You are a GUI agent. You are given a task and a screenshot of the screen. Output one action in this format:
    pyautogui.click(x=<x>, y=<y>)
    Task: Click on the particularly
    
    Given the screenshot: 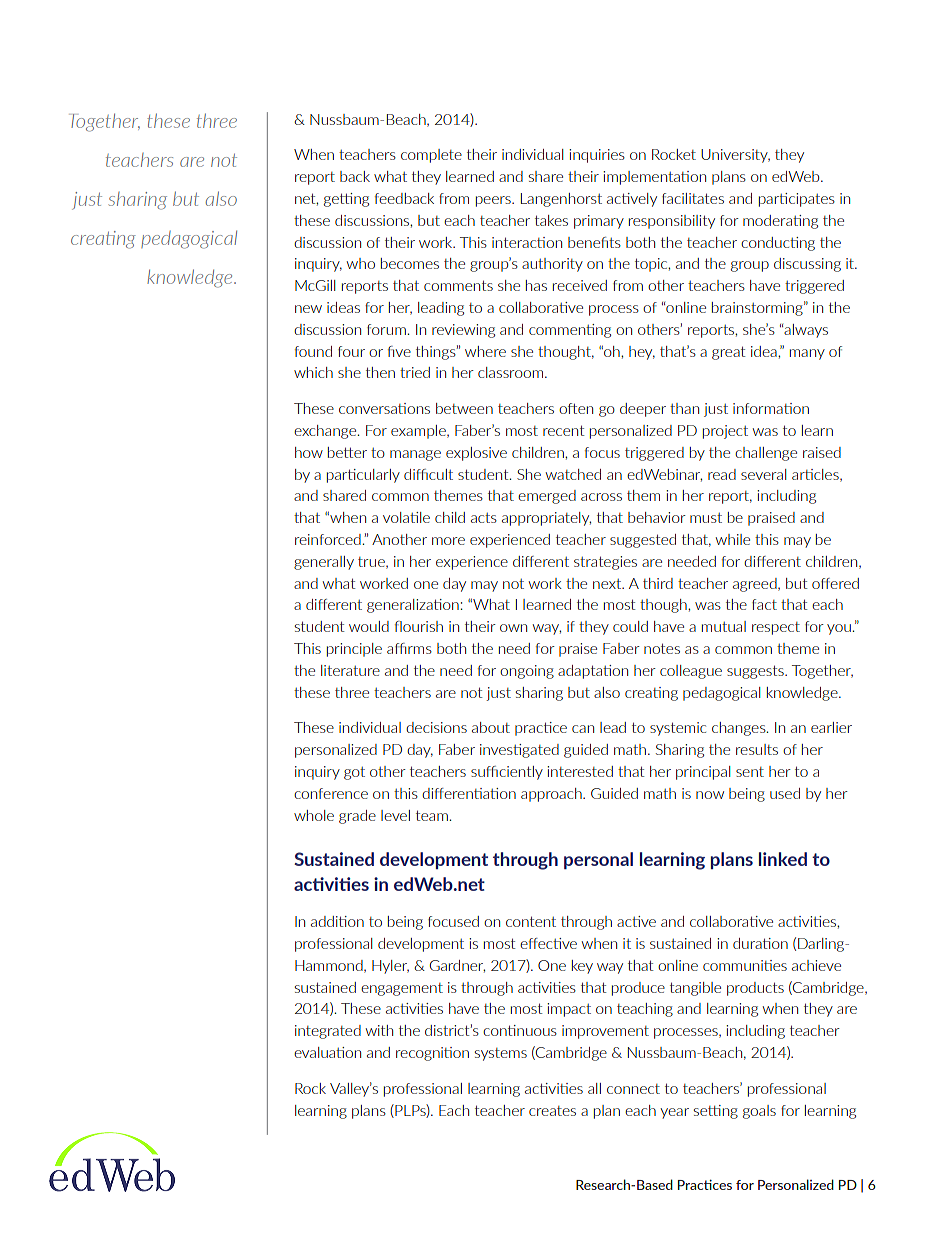 What is the action you would take?
    pyautogui.click(x=363, y=476)
